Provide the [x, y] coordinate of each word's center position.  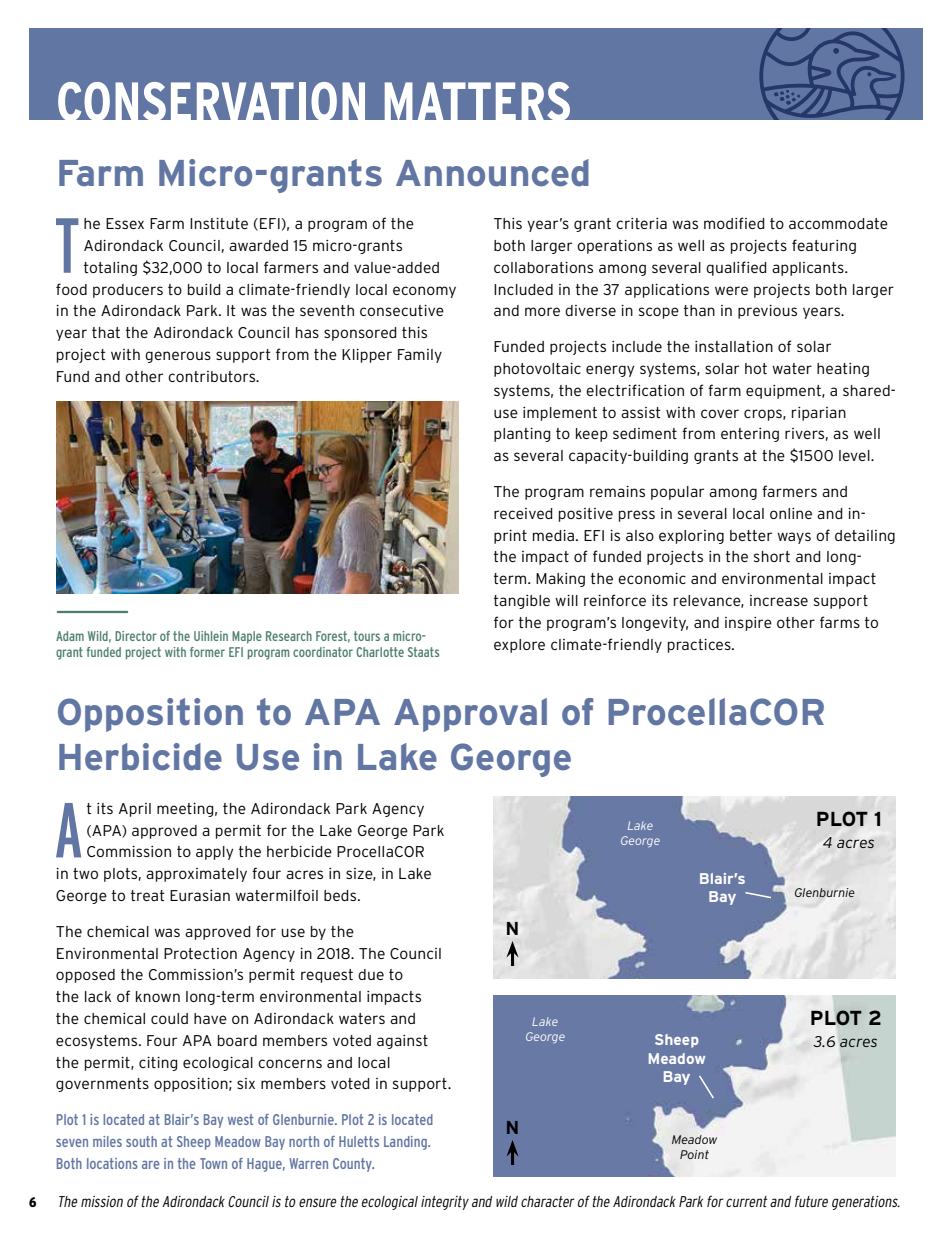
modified [734, 223]
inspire [748, 624]
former [207, 652]
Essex [125, 223]
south [141, 1141]
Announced [492, 173]
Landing [406, 1143]
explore [519, 646]
